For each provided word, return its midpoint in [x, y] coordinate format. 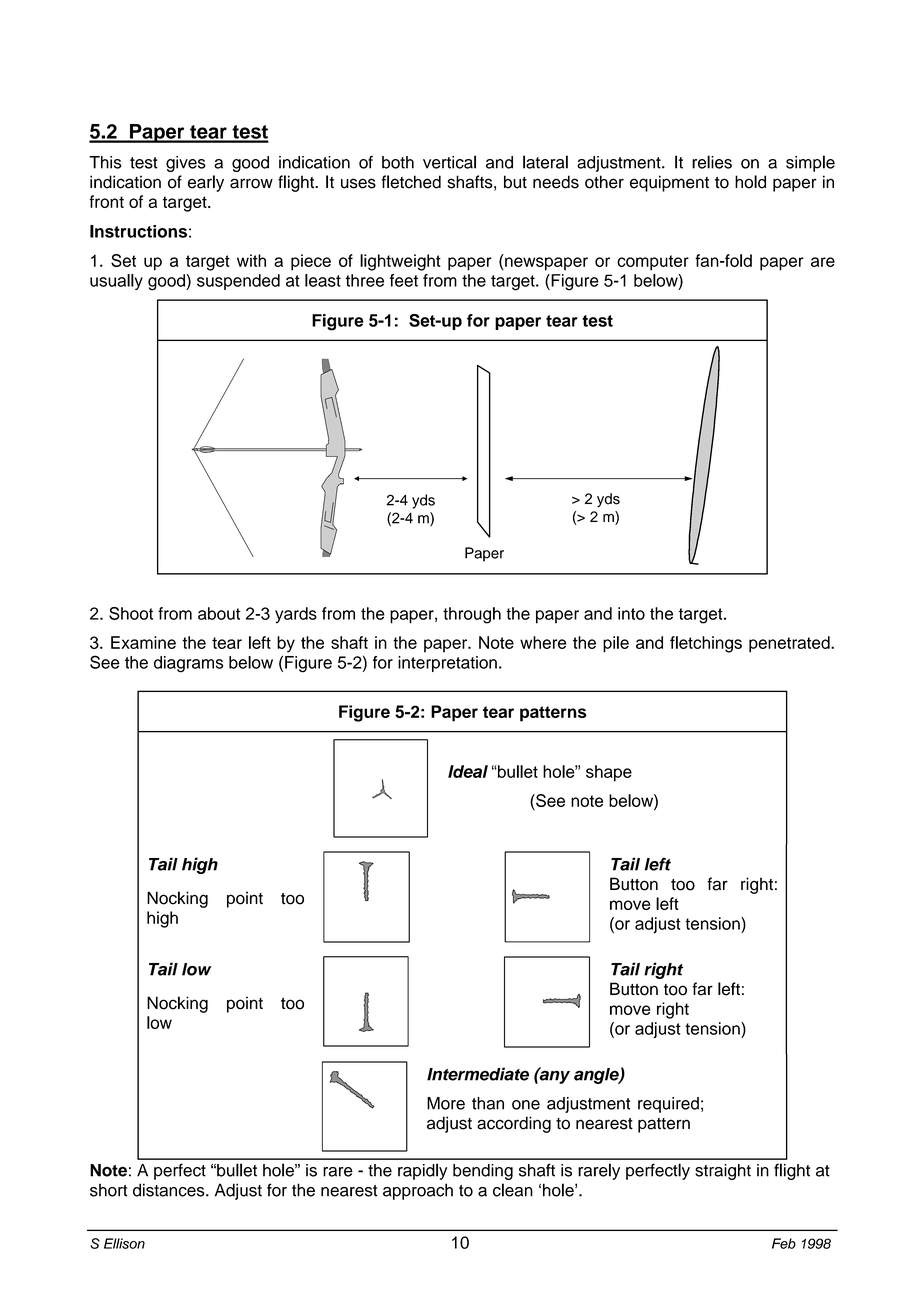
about [219, 613]
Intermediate [478, 1074]
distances [170, 1190]
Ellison [124, 1243]
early [206, 183]
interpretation [447, 664]
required [668, 1105]
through [472, 615]
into [631, 613]
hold [750, 182]
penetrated [790, 644]
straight [723, 1172]
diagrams [188, 664]
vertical [449, 162]
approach [418, 1191]
